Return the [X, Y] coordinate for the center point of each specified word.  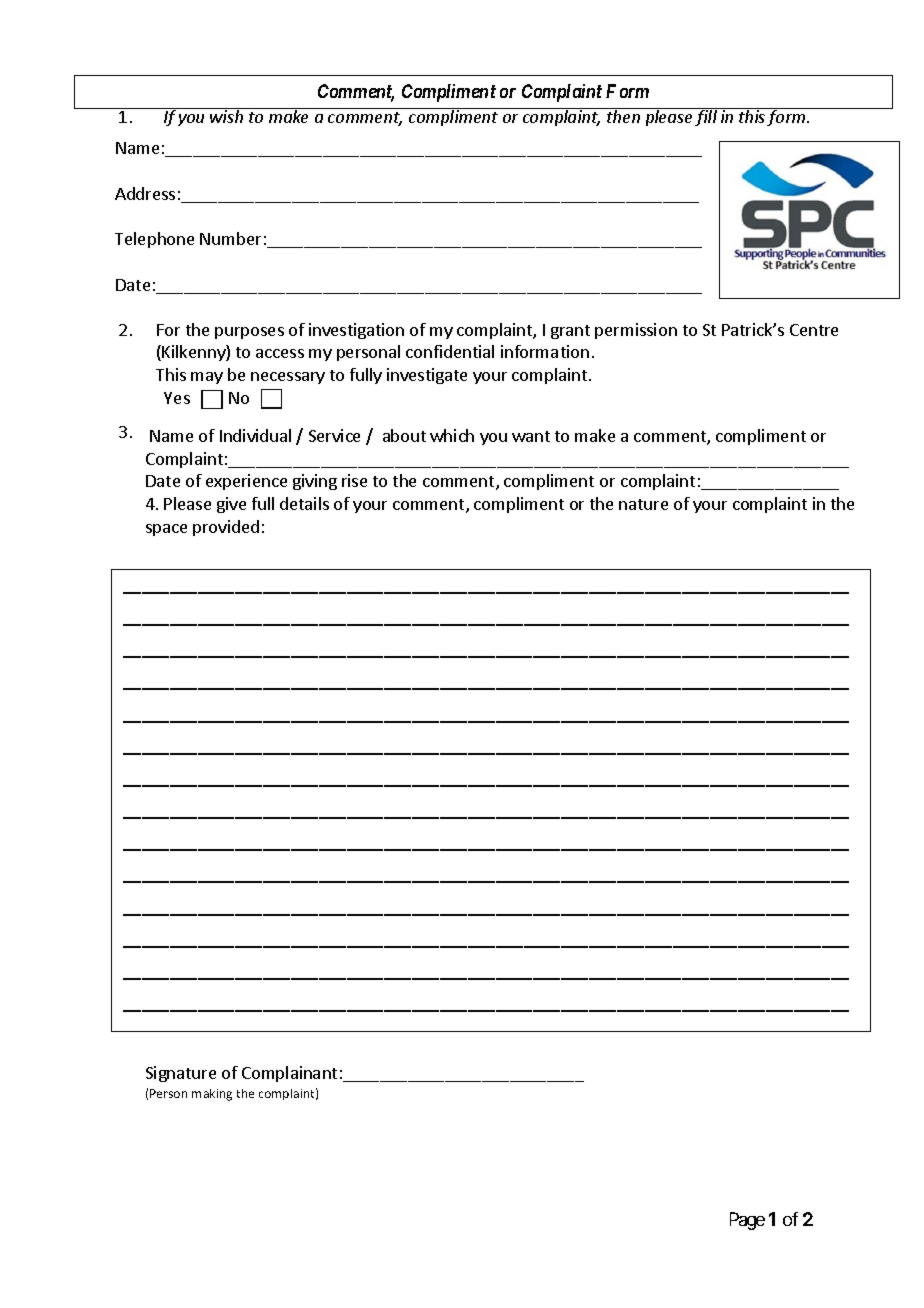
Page [747, 1221]
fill [706, 117]
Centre [814, 330]
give [231, 505]
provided [226, 528]
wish [227, 115]
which [452, 435]
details [304, 503]
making [212, 1095]
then [623, 115]
